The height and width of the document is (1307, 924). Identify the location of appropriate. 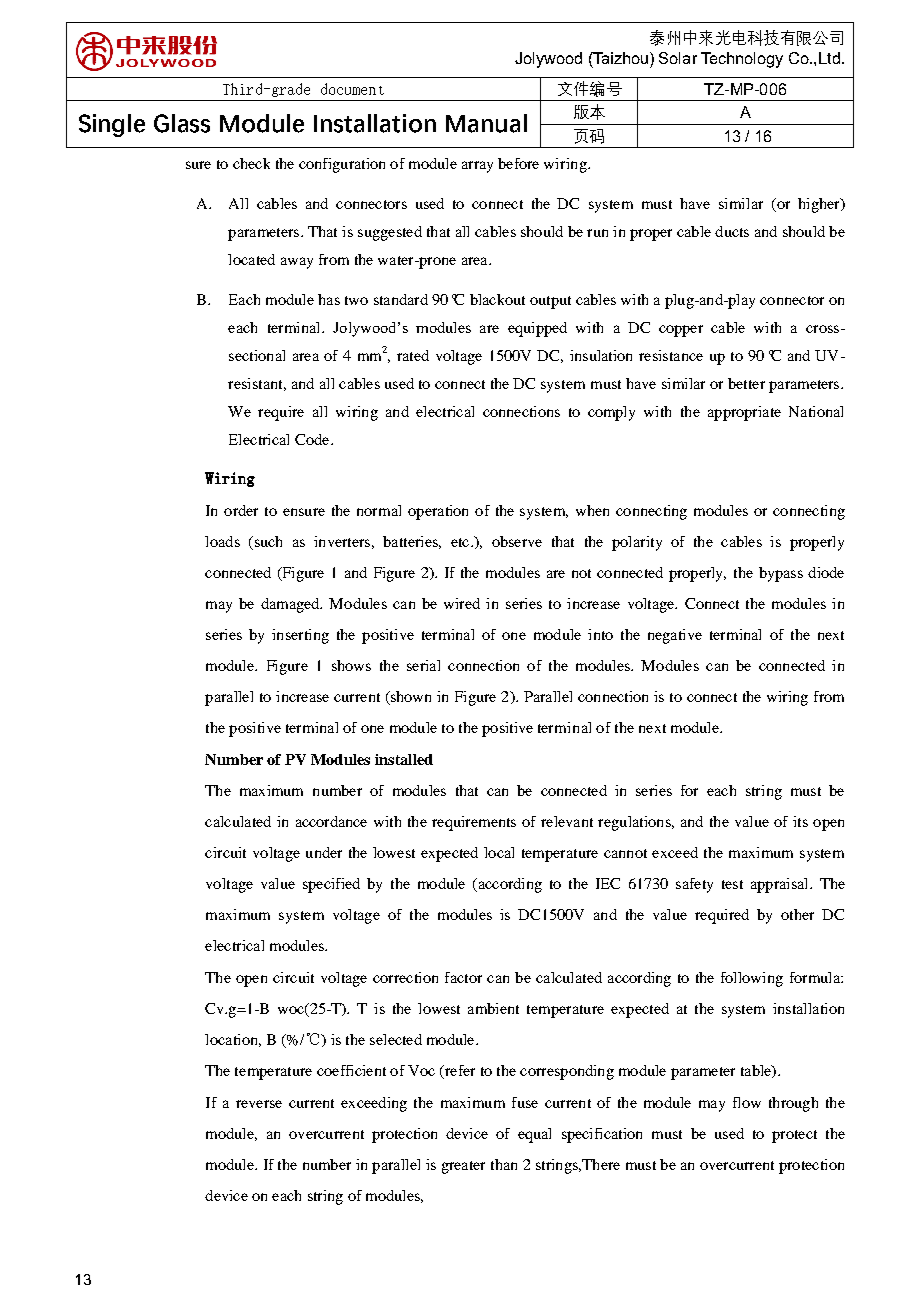
(744, 413).
